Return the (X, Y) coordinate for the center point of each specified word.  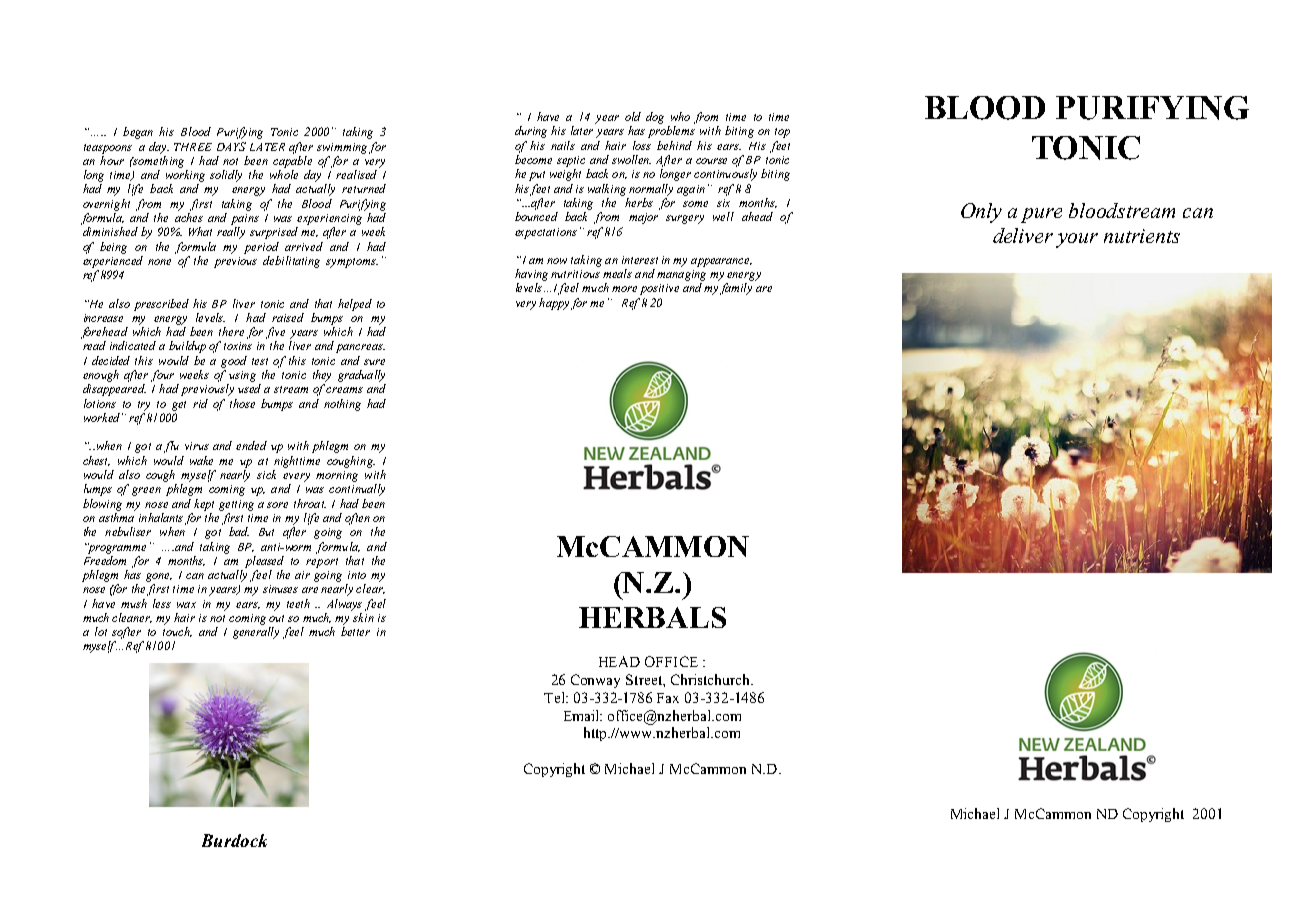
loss (642, 145)
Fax (668, 698)
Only (981, 213)
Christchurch (711, 679)
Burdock (234, 840)
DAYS (231, 146)
